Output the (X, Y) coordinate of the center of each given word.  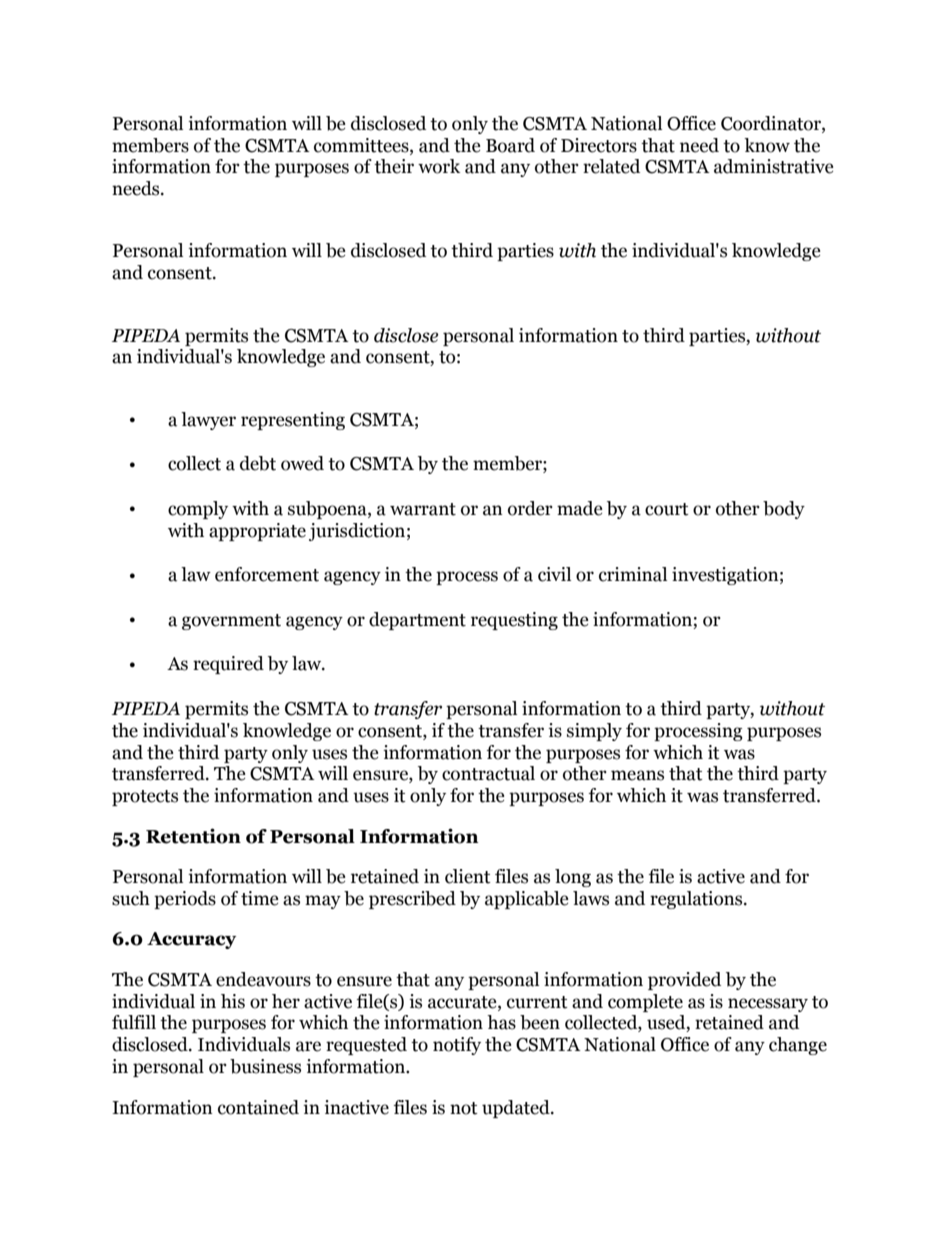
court (667, 509)
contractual (488, 773)
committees (362, 145)
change (798, 1046)
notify (457, 1046)
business (265, 1066)
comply (198, 510)
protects (145, 798)
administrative (774, 166)
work (439, 166)
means (637, 775)
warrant (423, 509)
